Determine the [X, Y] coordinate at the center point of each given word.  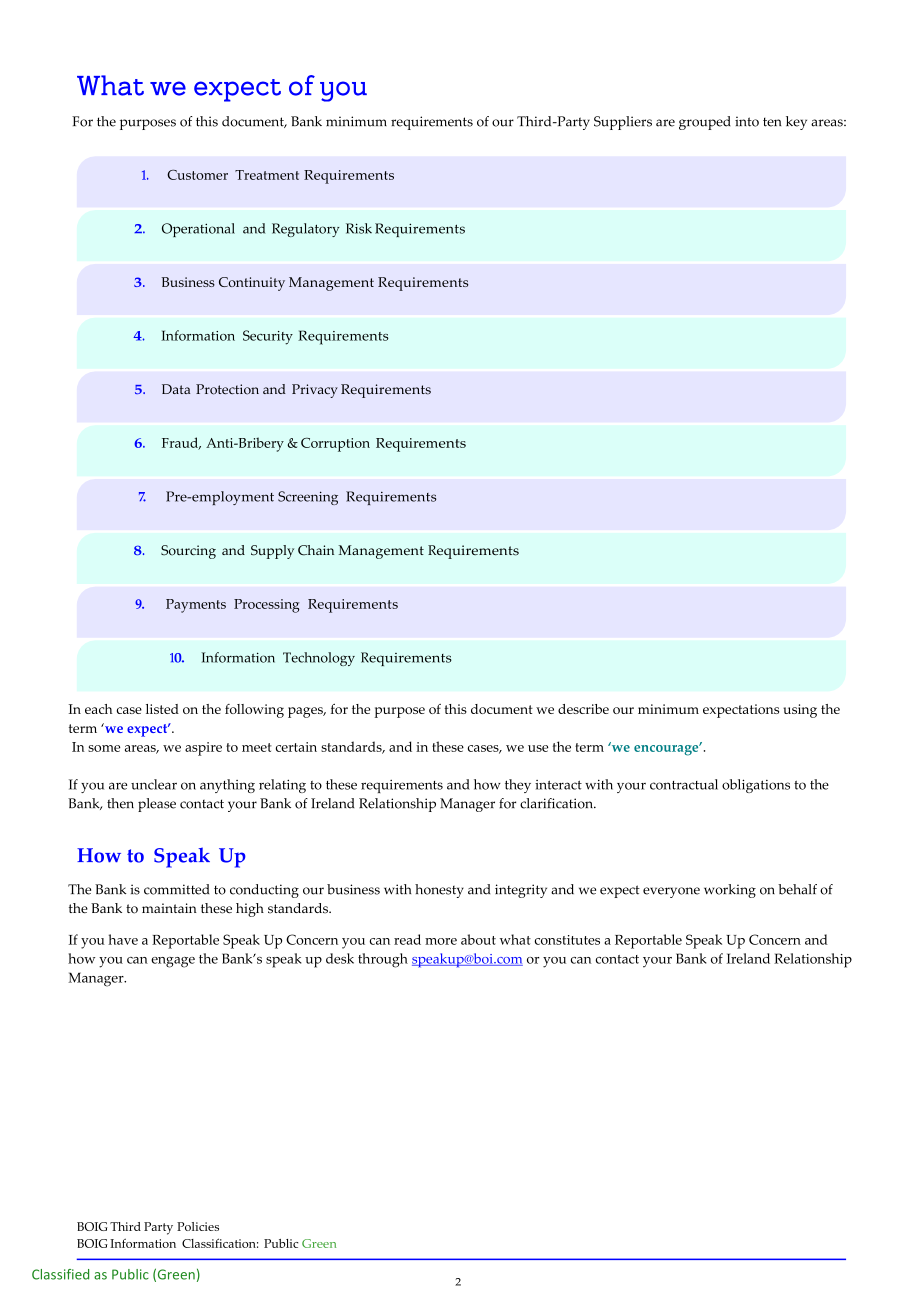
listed [162, 709]
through [383, 960]
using [800, 711]
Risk [359, 228]
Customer [197, 175]
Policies [198, 1226]
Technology [319, 659]
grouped [705, 123]
